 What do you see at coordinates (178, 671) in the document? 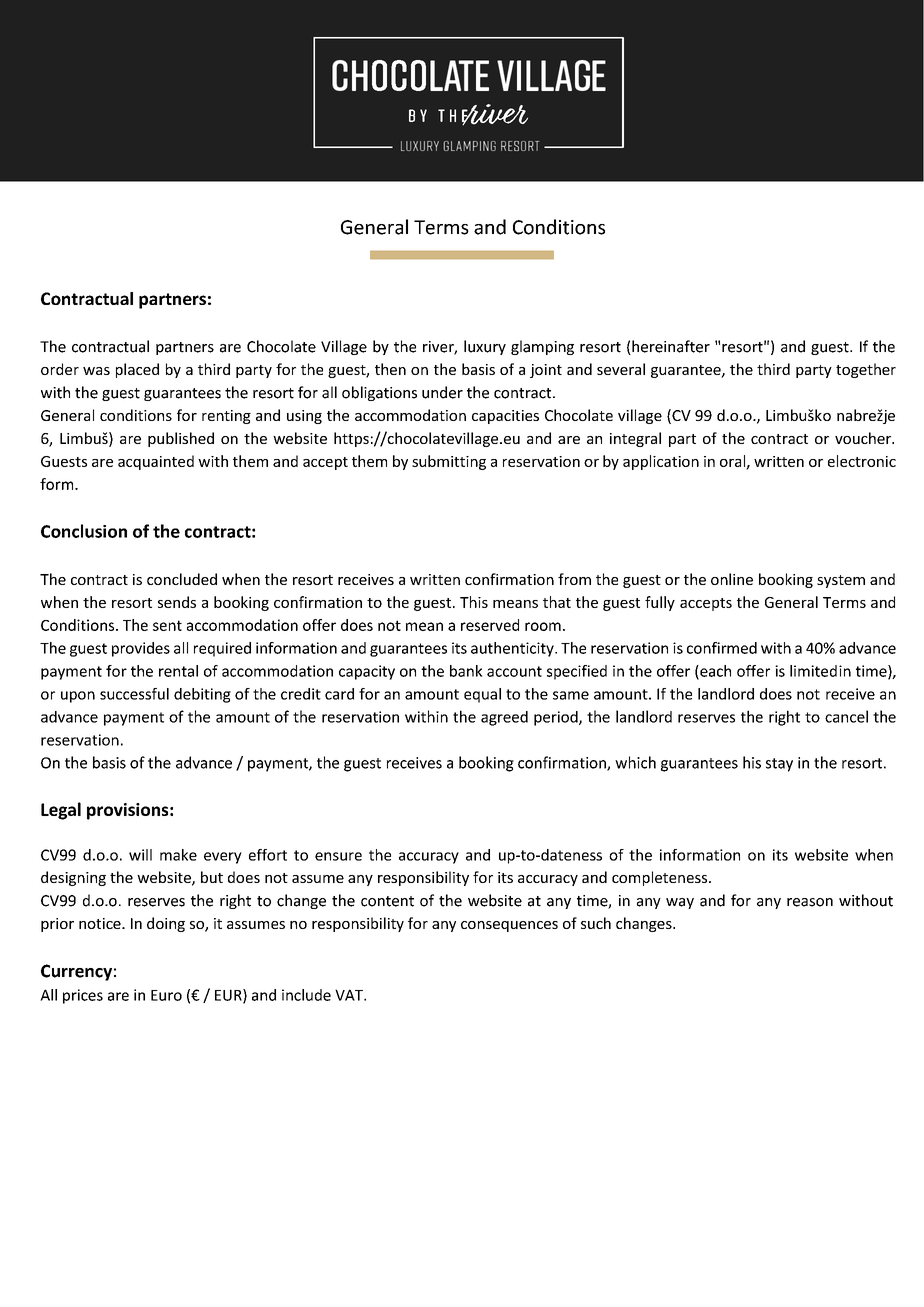
I see `rental` at bounding box center [178, 671].
